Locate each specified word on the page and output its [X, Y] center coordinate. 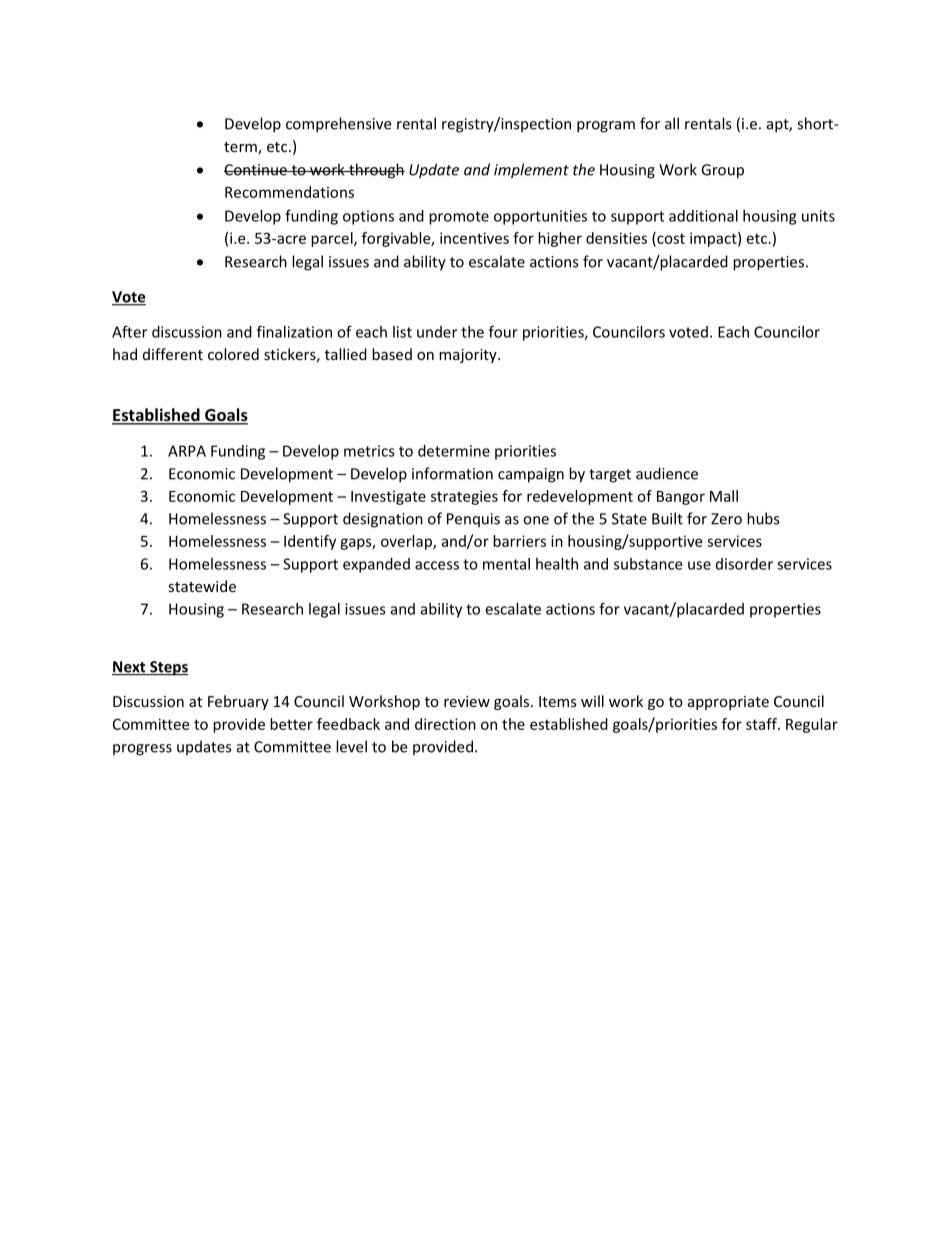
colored [233, 354]
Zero [726, 519]
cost [670, 239]
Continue [256, 170]
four [503, 331]
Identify [310, 542]
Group [722, 171]
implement [531, 171]
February [238, 702]
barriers [519, 541]
